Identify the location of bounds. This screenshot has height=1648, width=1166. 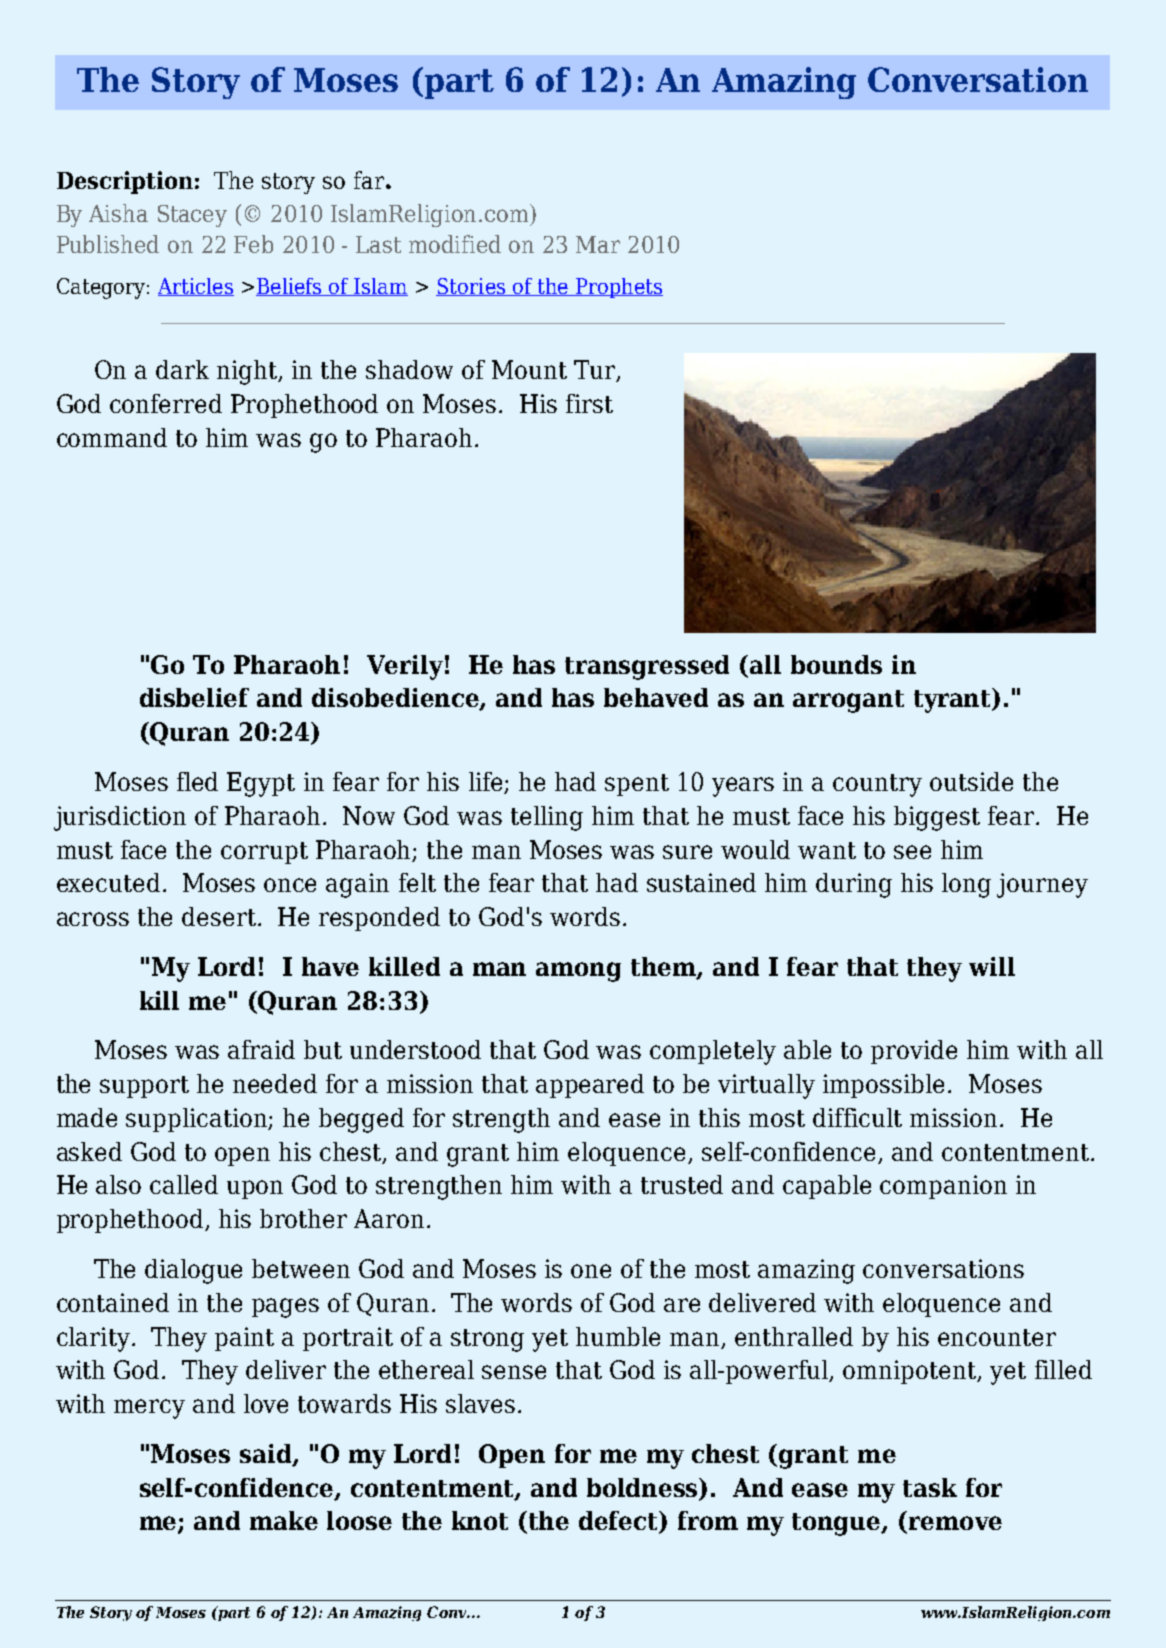
(836, 664).
